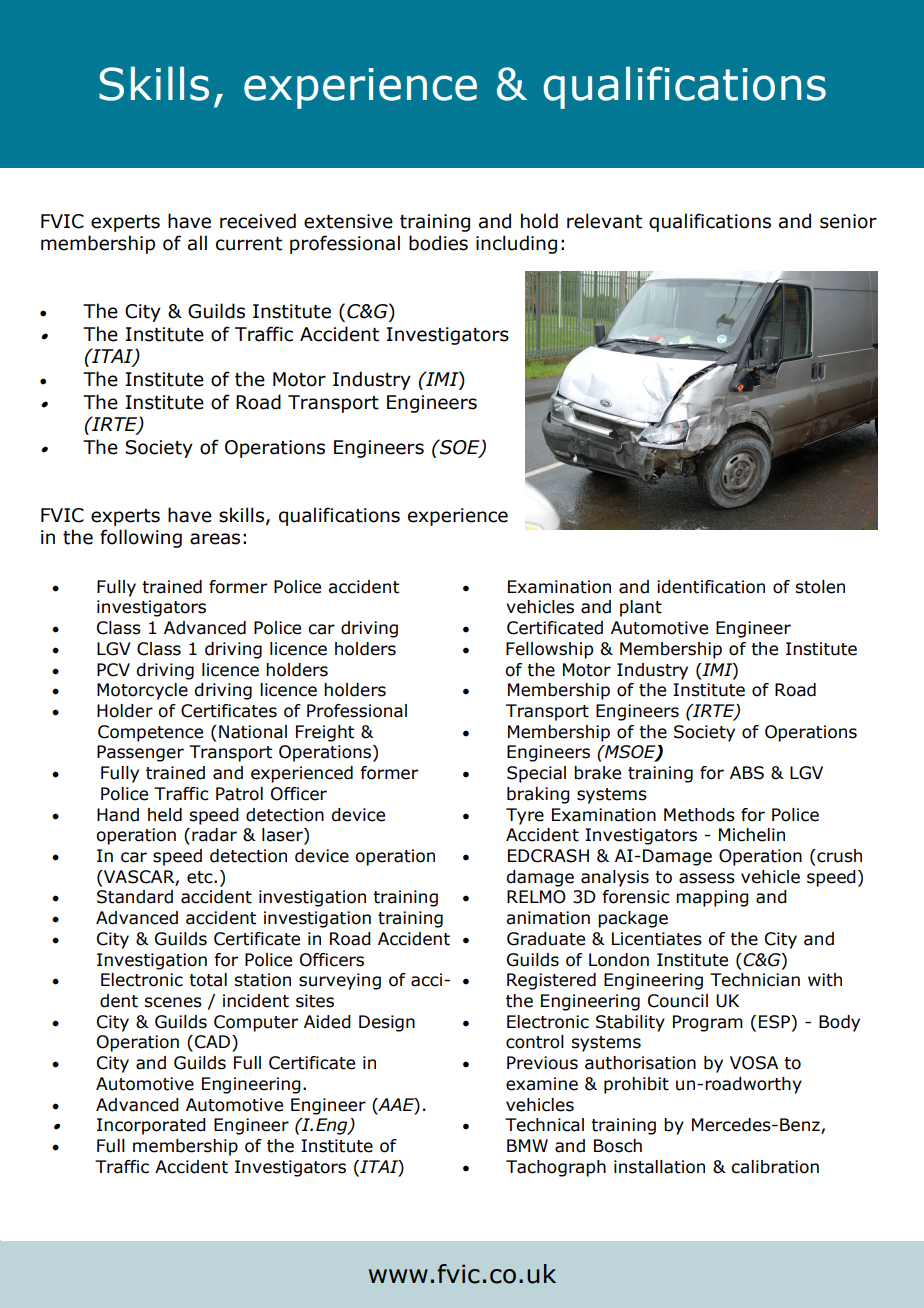  I want to click on current, so click(249, 244).
